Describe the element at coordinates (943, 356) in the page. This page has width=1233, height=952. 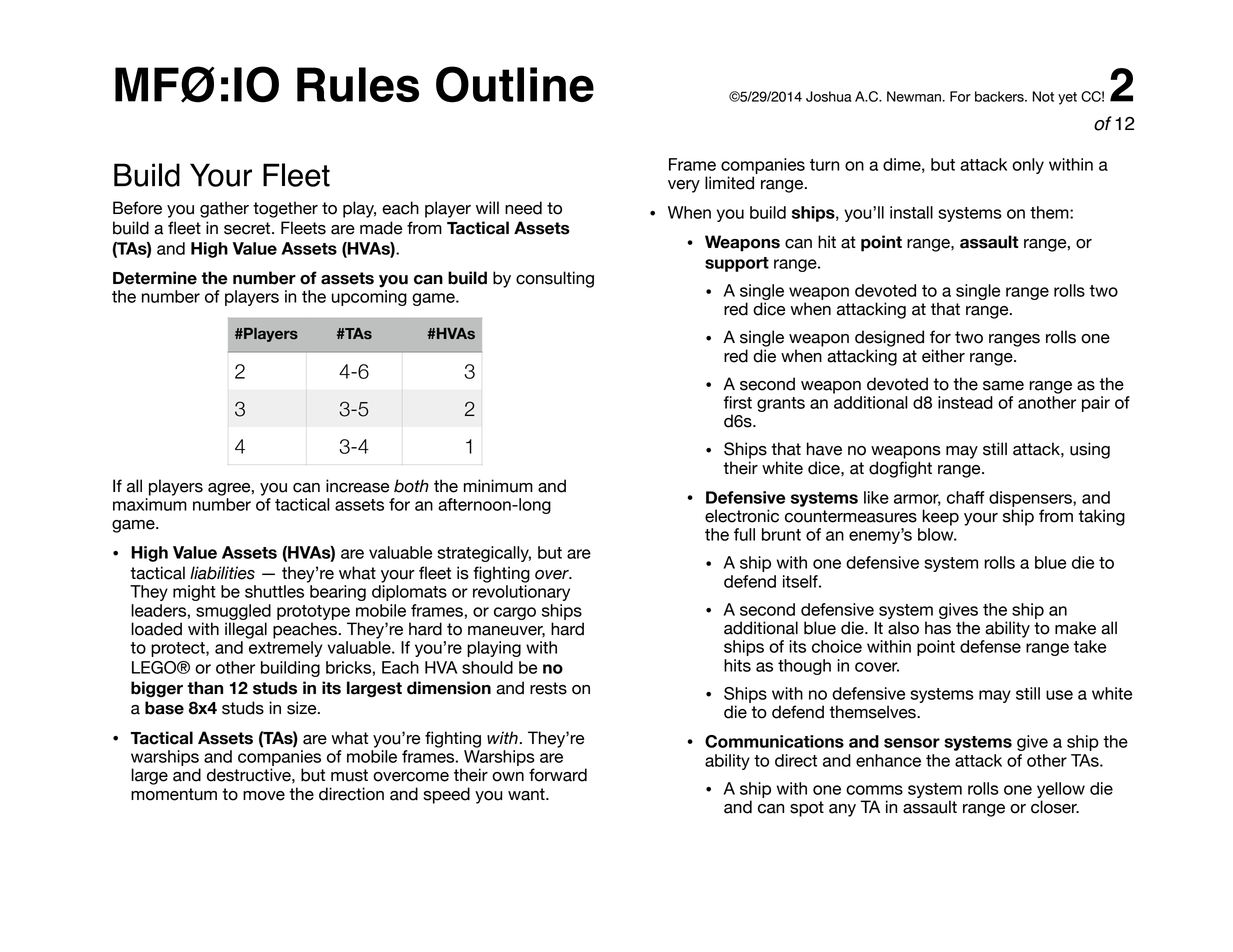
I see `either` at that location.
